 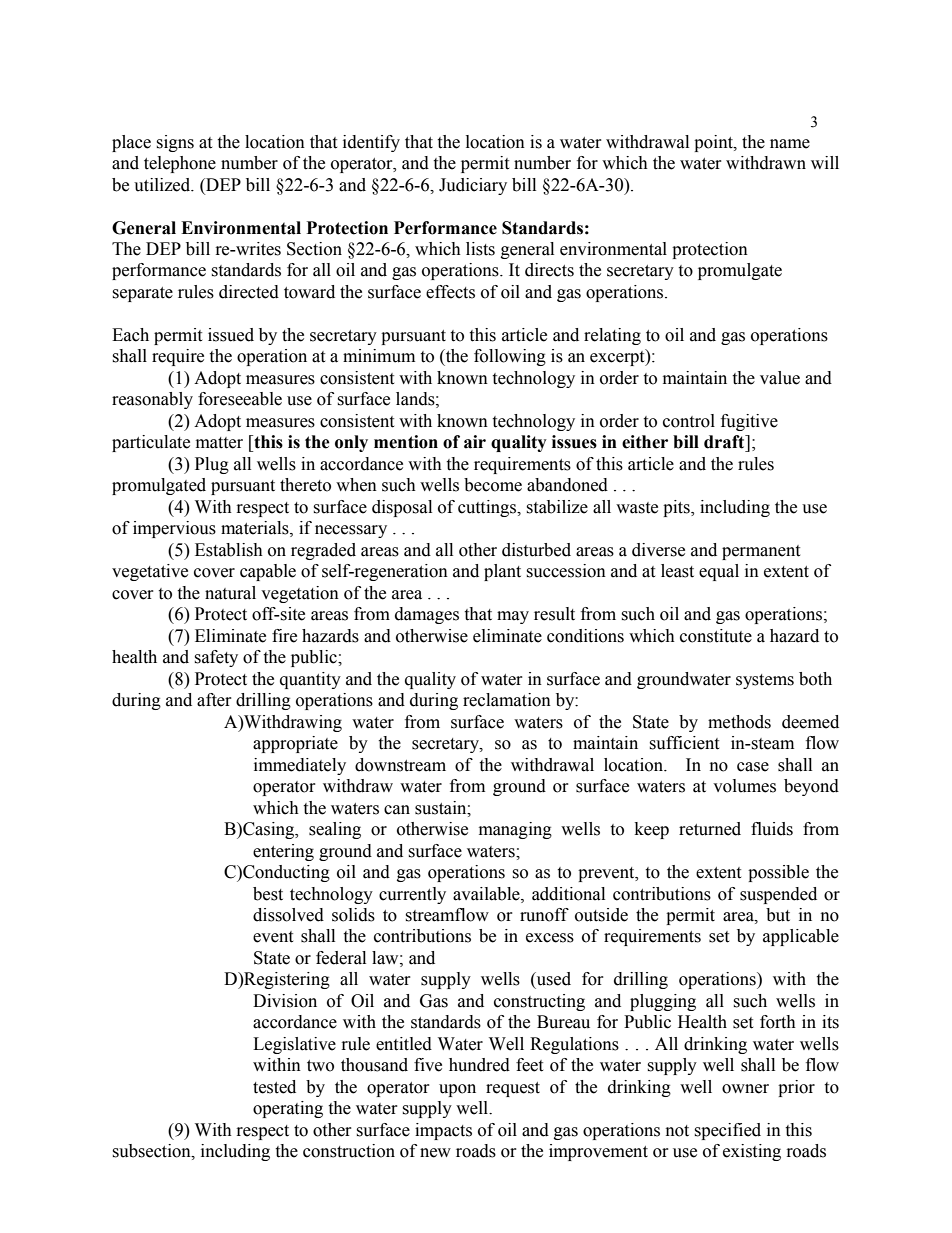 I want to click on fugitive, so click(x=749, y=422).
